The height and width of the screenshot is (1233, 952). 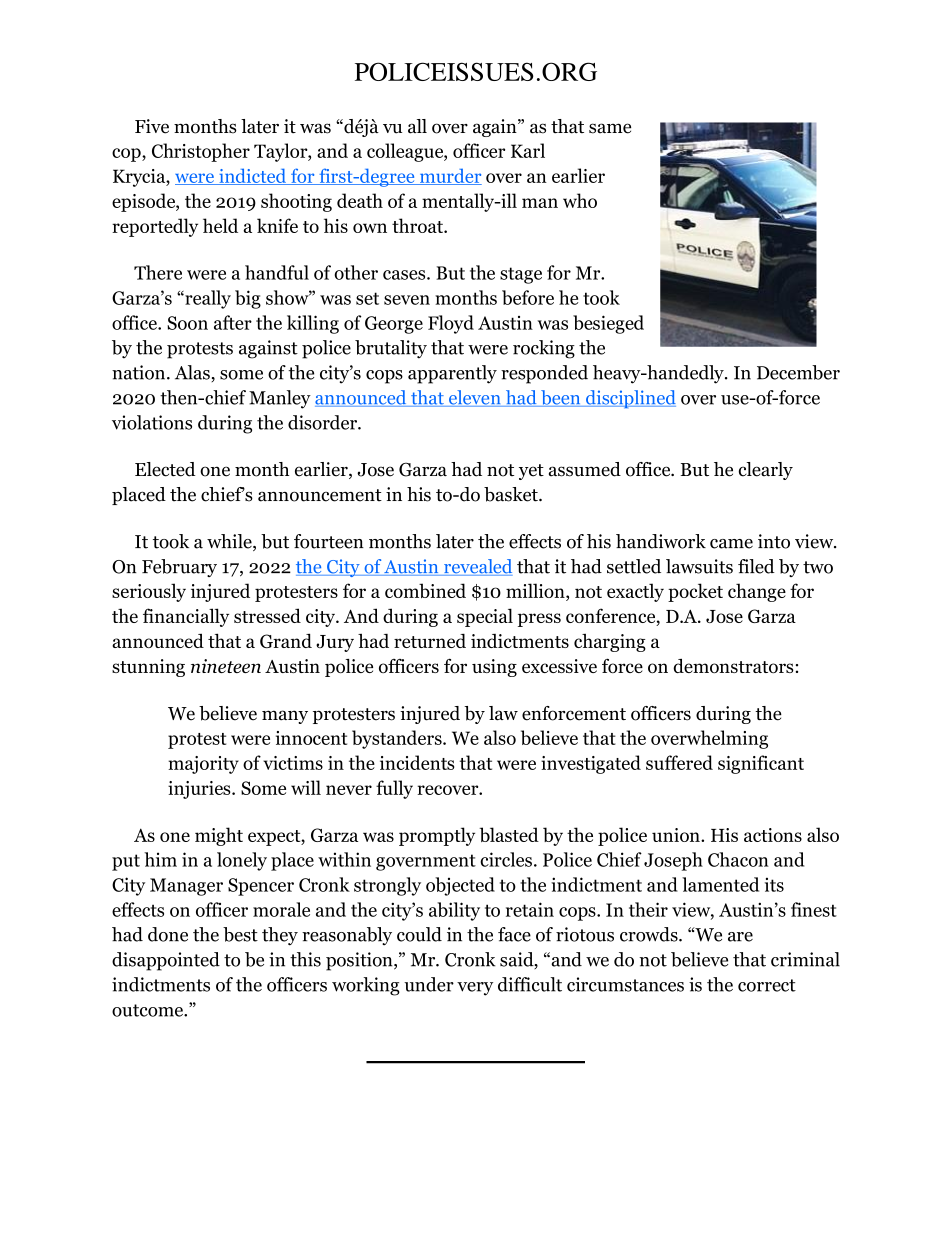 What do you see at coordinates (475, 989) in the screenshot?
I see `very` at bounding box center [475, 989].
